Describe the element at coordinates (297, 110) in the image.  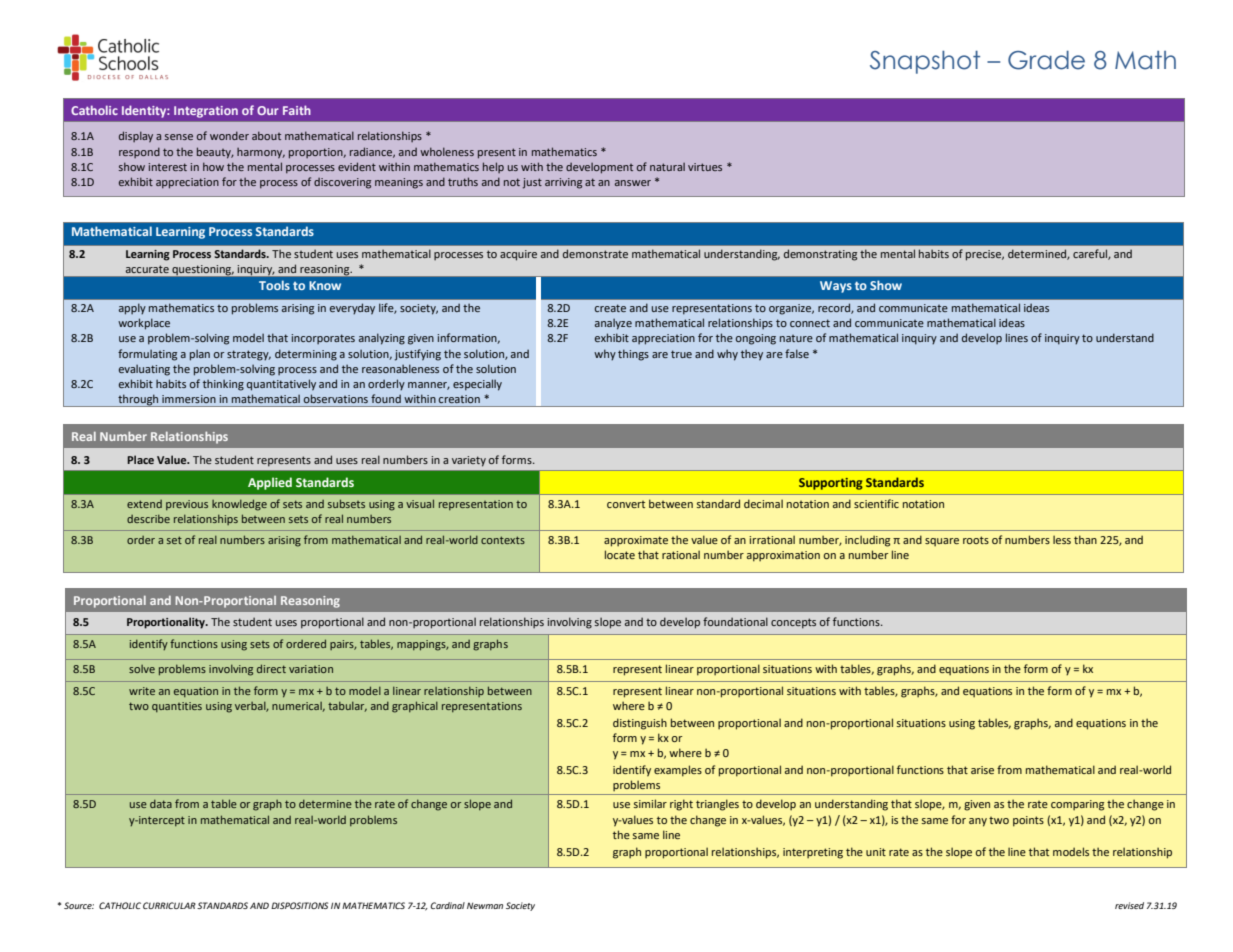
I see `Faith` at that location.
